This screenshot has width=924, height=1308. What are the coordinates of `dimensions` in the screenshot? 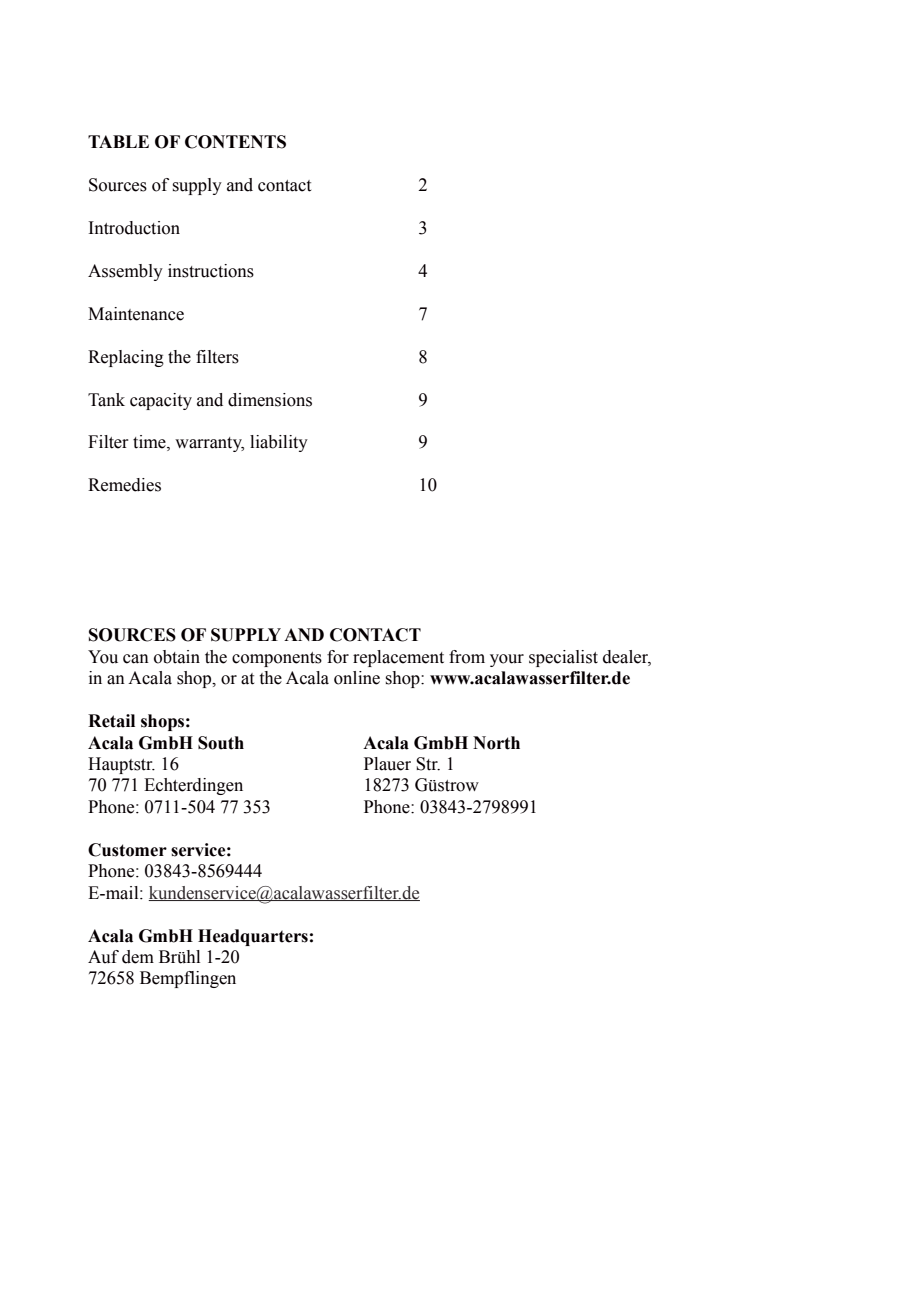 It's located at (270, 400).
